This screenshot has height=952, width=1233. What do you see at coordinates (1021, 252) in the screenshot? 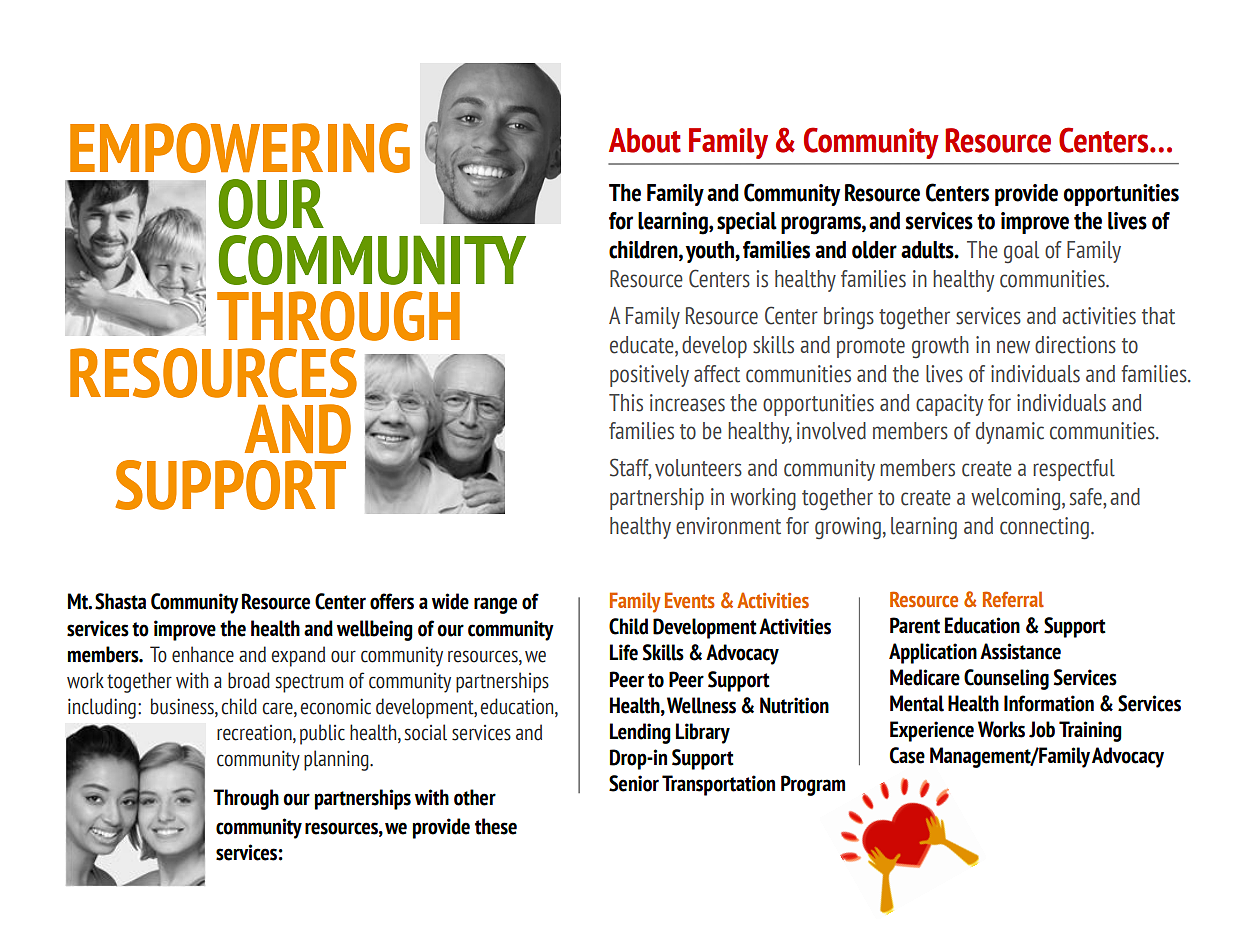
I see `goal` at bounding box center [1021, 252].
